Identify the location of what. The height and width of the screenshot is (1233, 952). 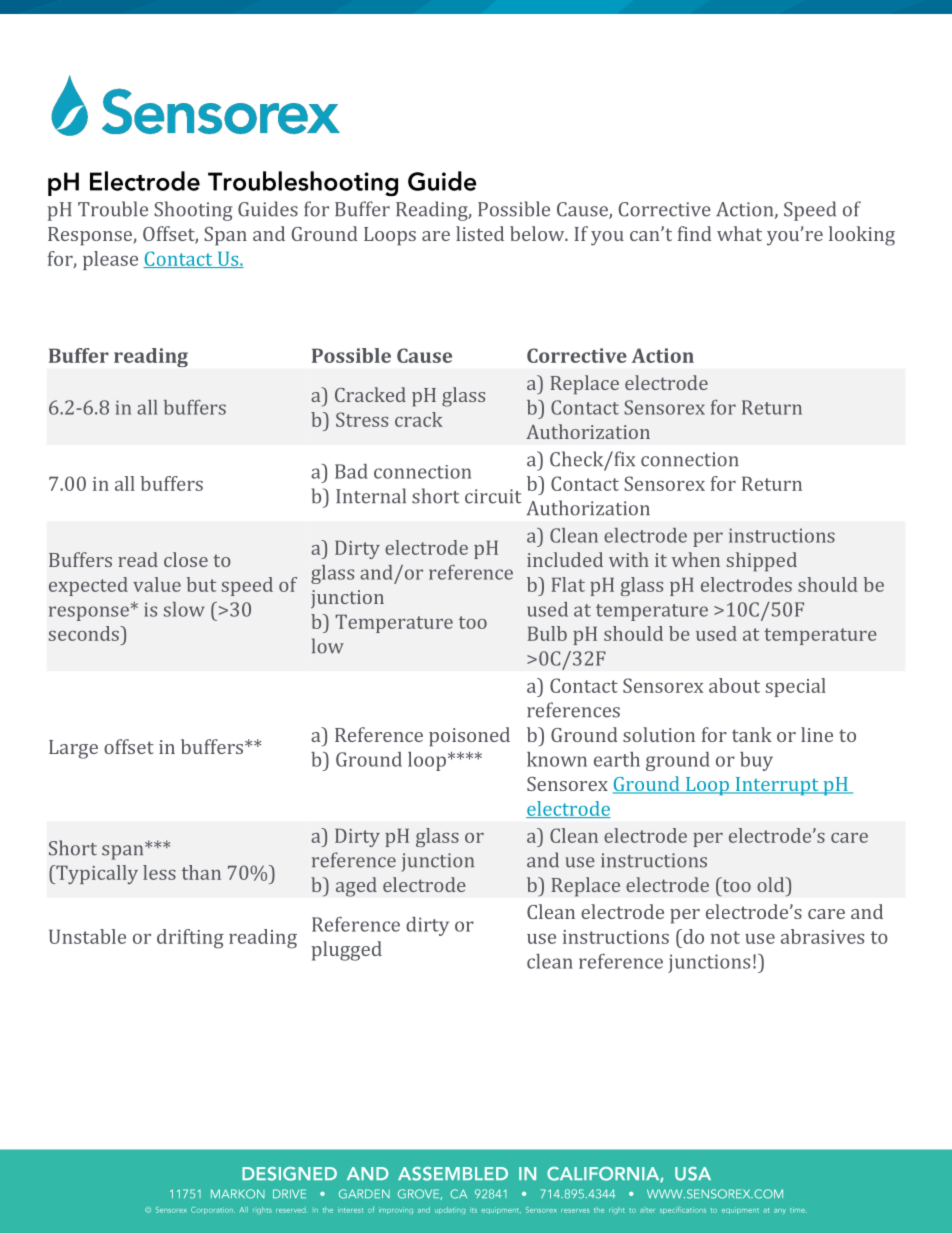
(739, 233).
